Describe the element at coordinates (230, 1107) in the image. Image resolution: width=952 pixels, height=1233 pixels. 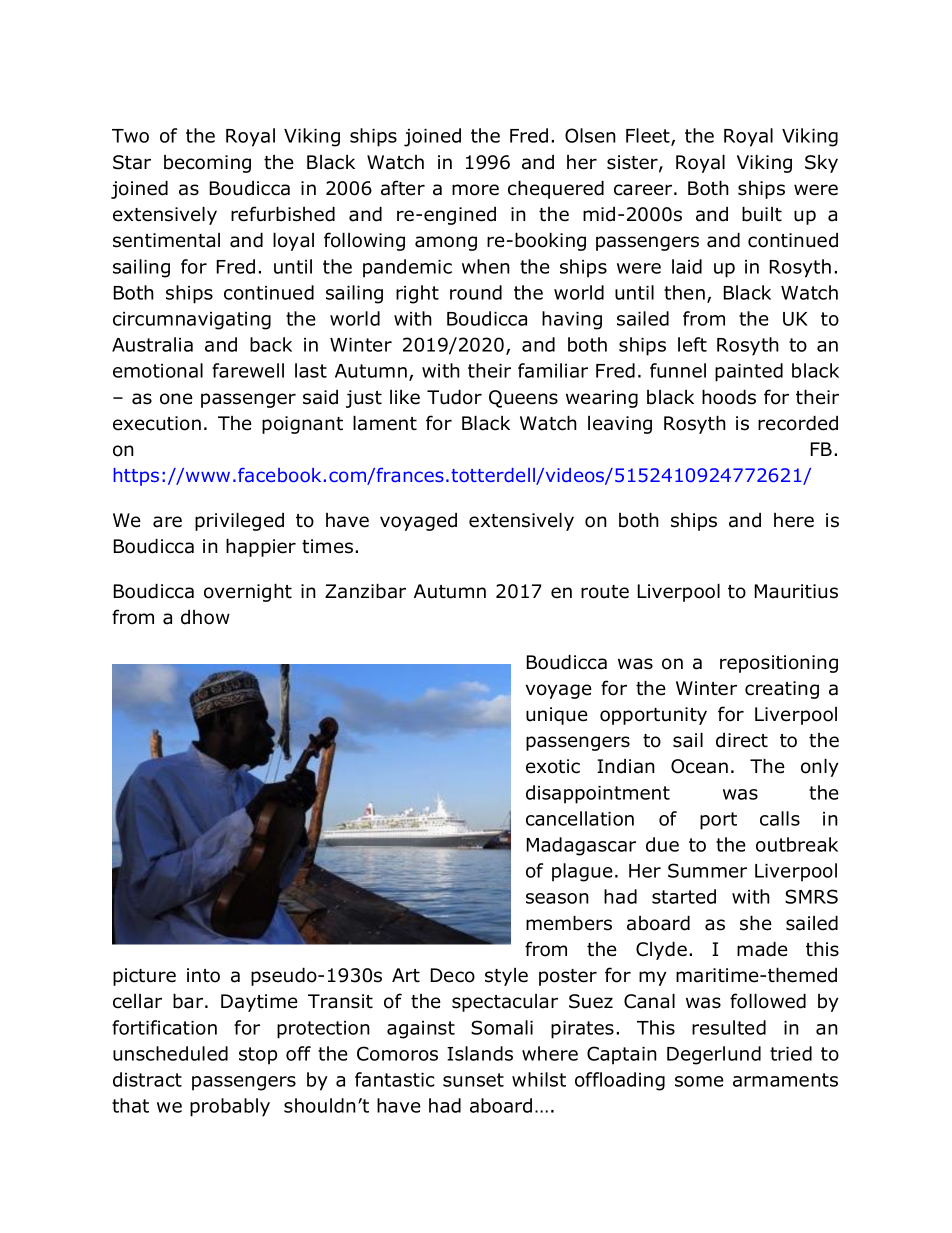
I see `probably` at that location.
